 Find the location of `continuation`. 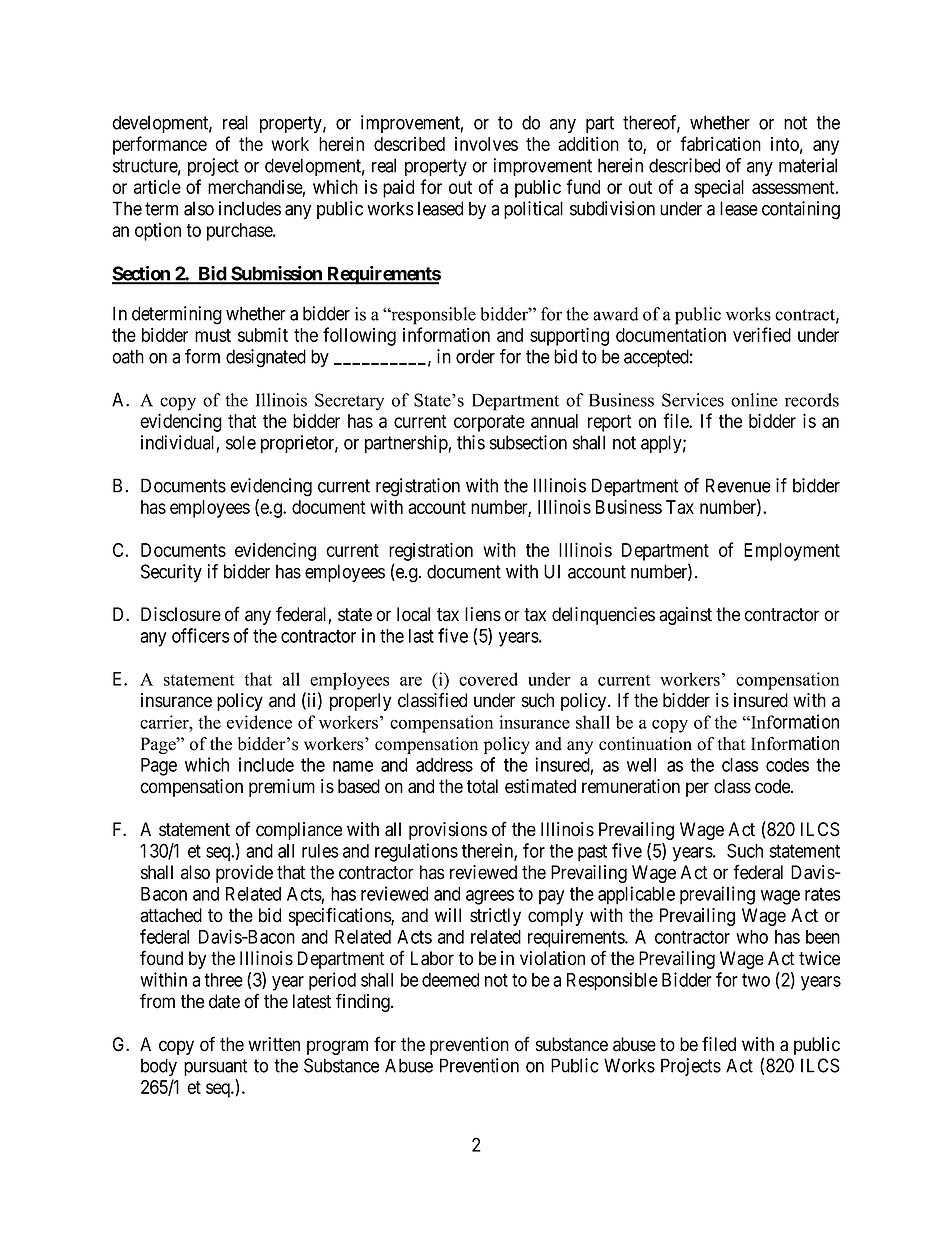

continuation is located at coordinates (645, 744).
